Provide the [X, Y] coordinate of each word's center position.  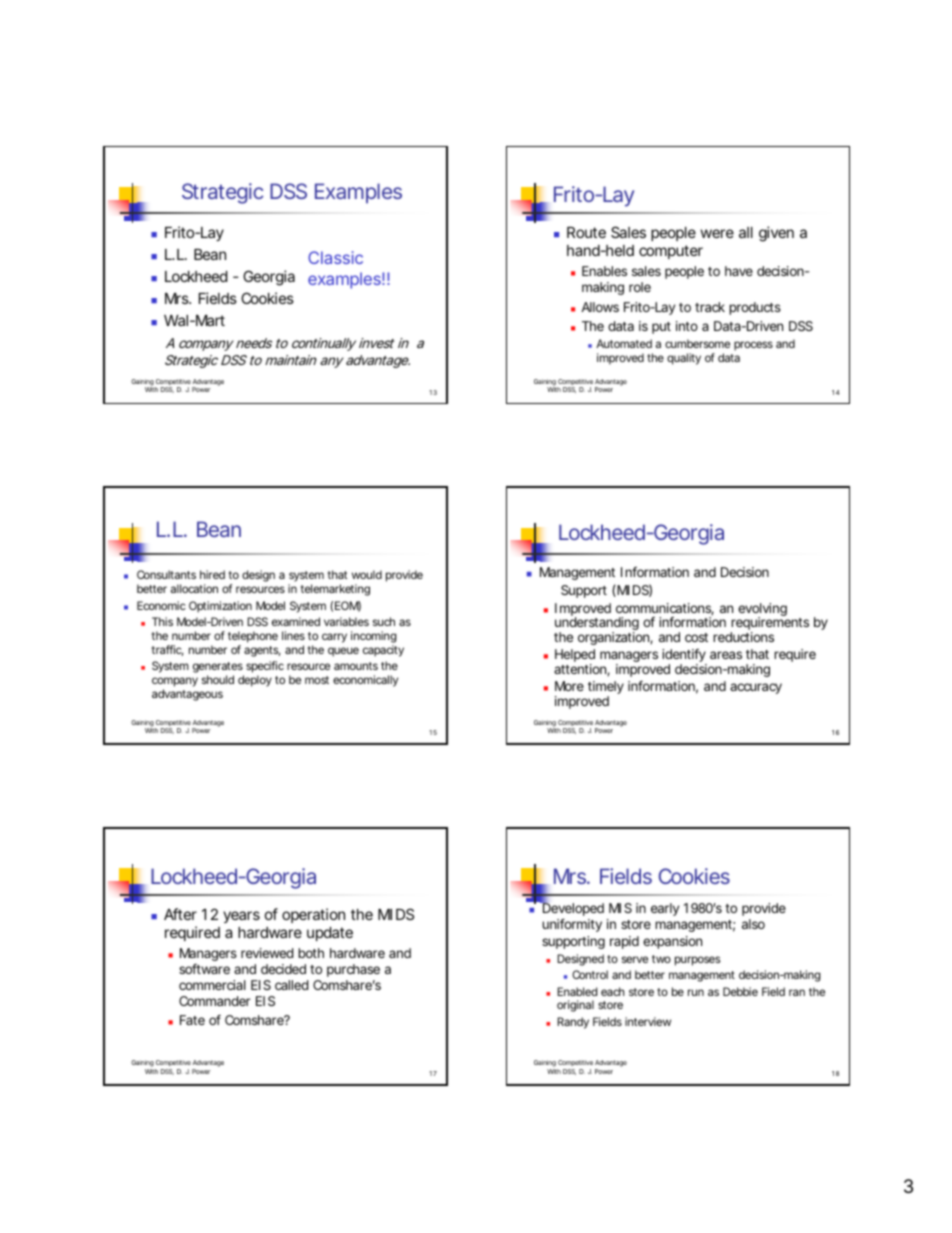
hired [212, 574]
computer [671, 252]
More [569, 686]
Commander [215, 1001]
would [367, 574]
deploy [255, 681]
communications [665, 609]
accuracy [756, 688]
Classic [335, 257]
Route [586, 232]
